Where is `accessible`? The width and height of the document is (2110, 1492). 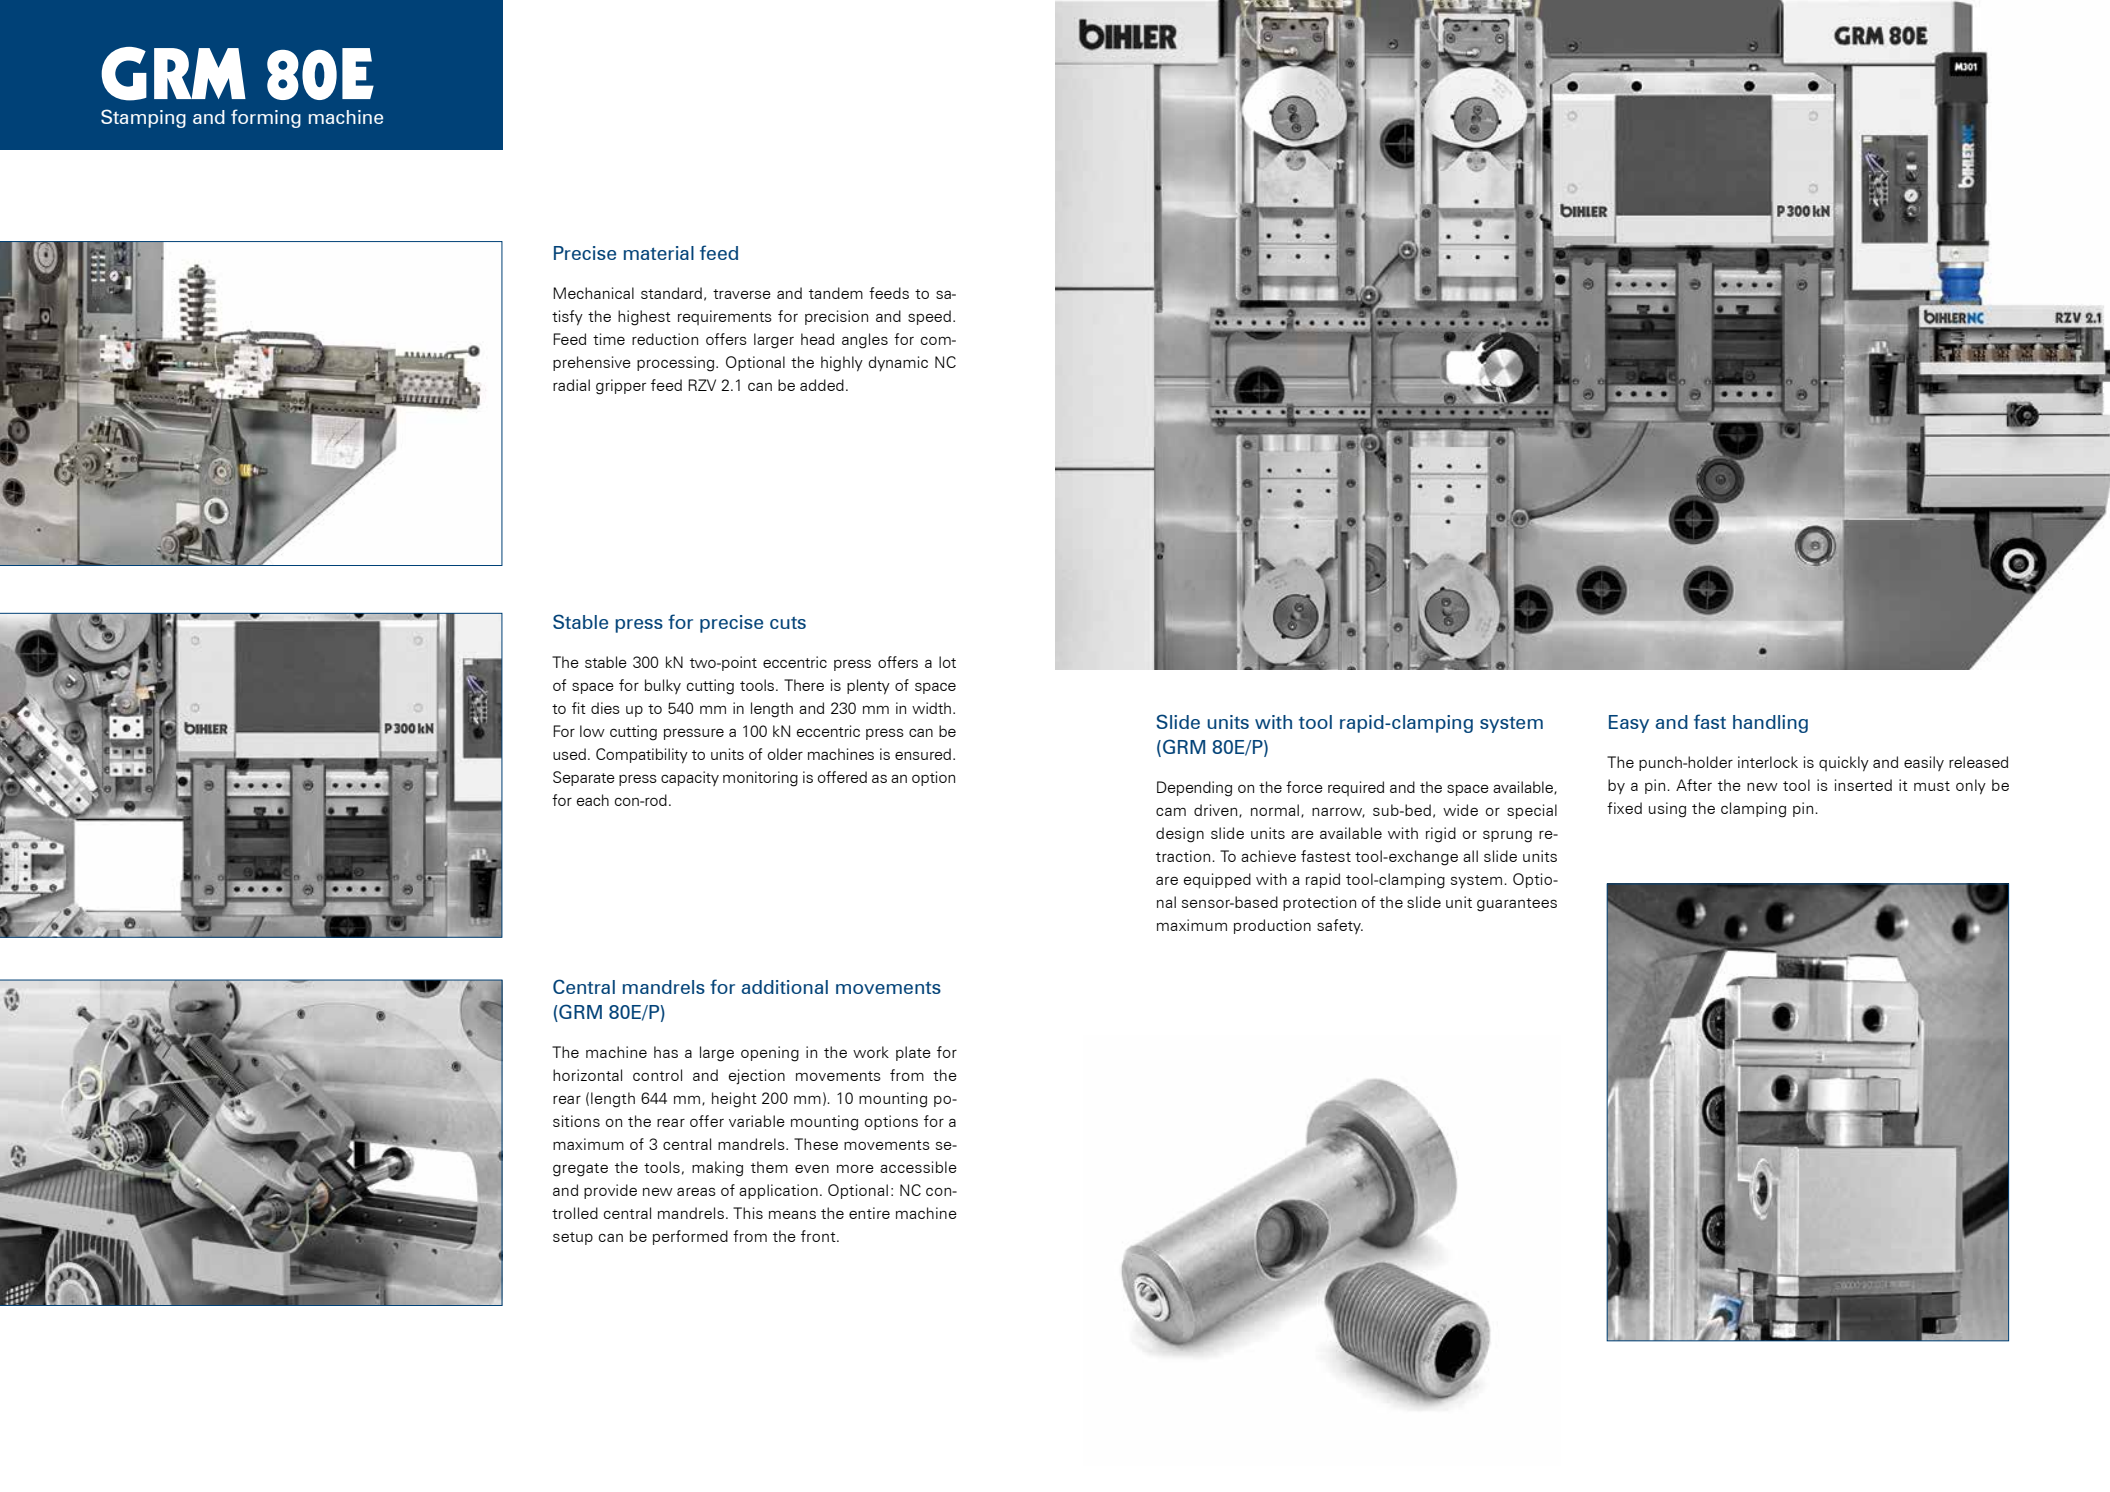 accessible is located at coordinates (918, 1167).
